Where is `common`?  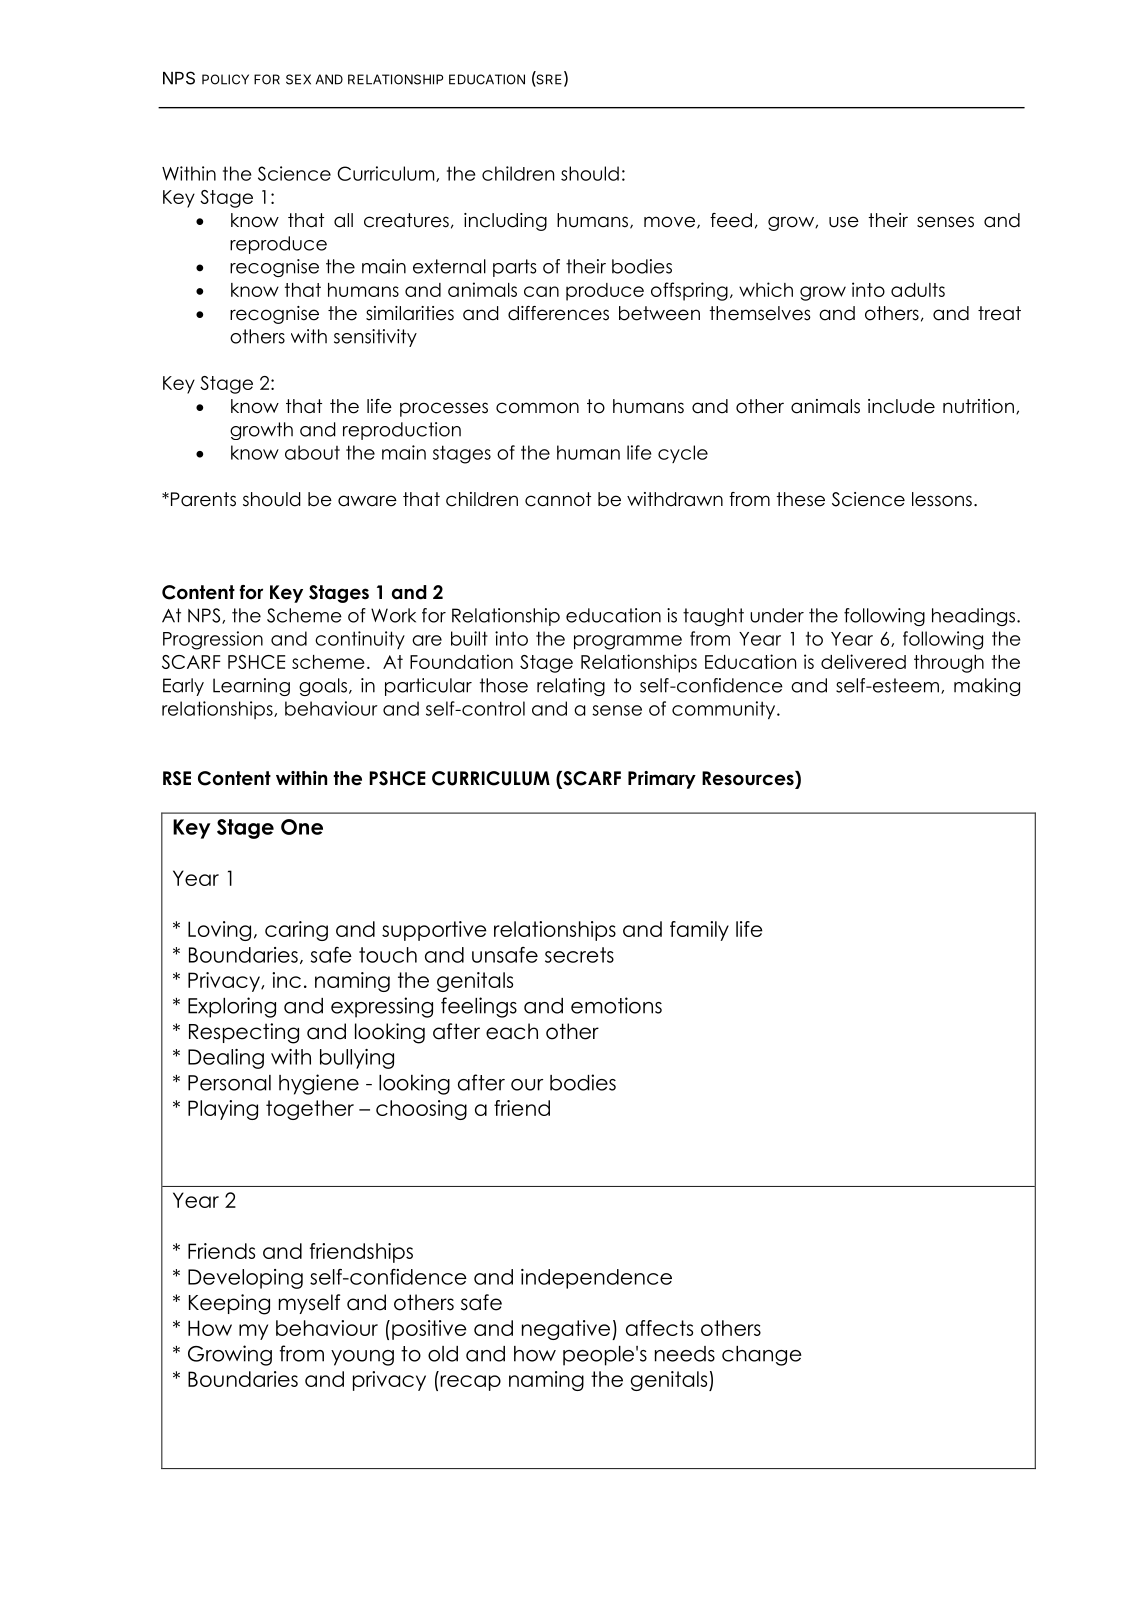
common is located at coordinates (537, 408).
